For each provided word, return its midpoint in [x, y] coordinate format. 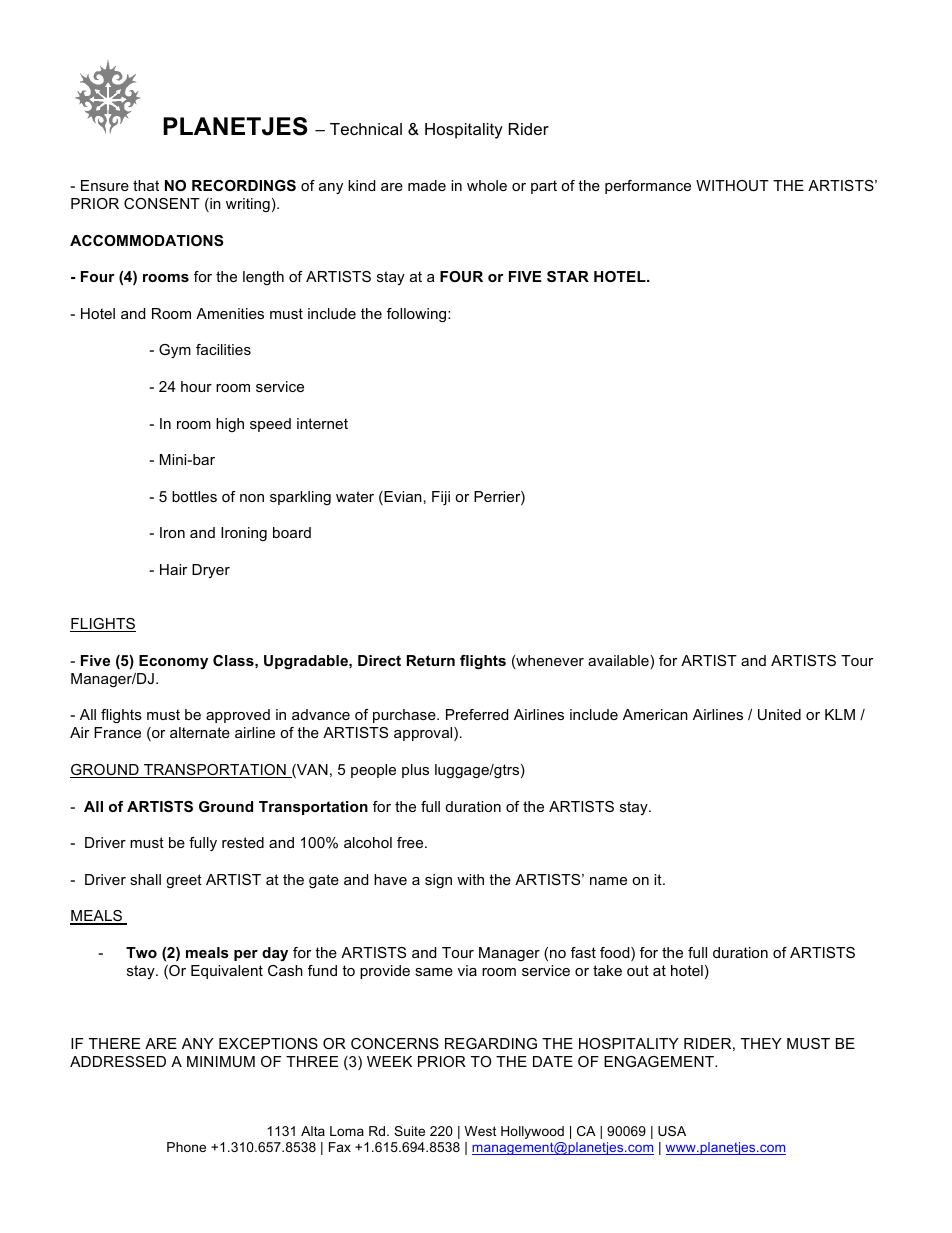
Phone [186, 1147]
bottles [194, 496]
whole [487, 185]
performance [648, 187]
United [779, 714]
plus [415, 771]
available [619, 662]
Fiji [441, 498]
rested [243, 842]
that [146, 185]
